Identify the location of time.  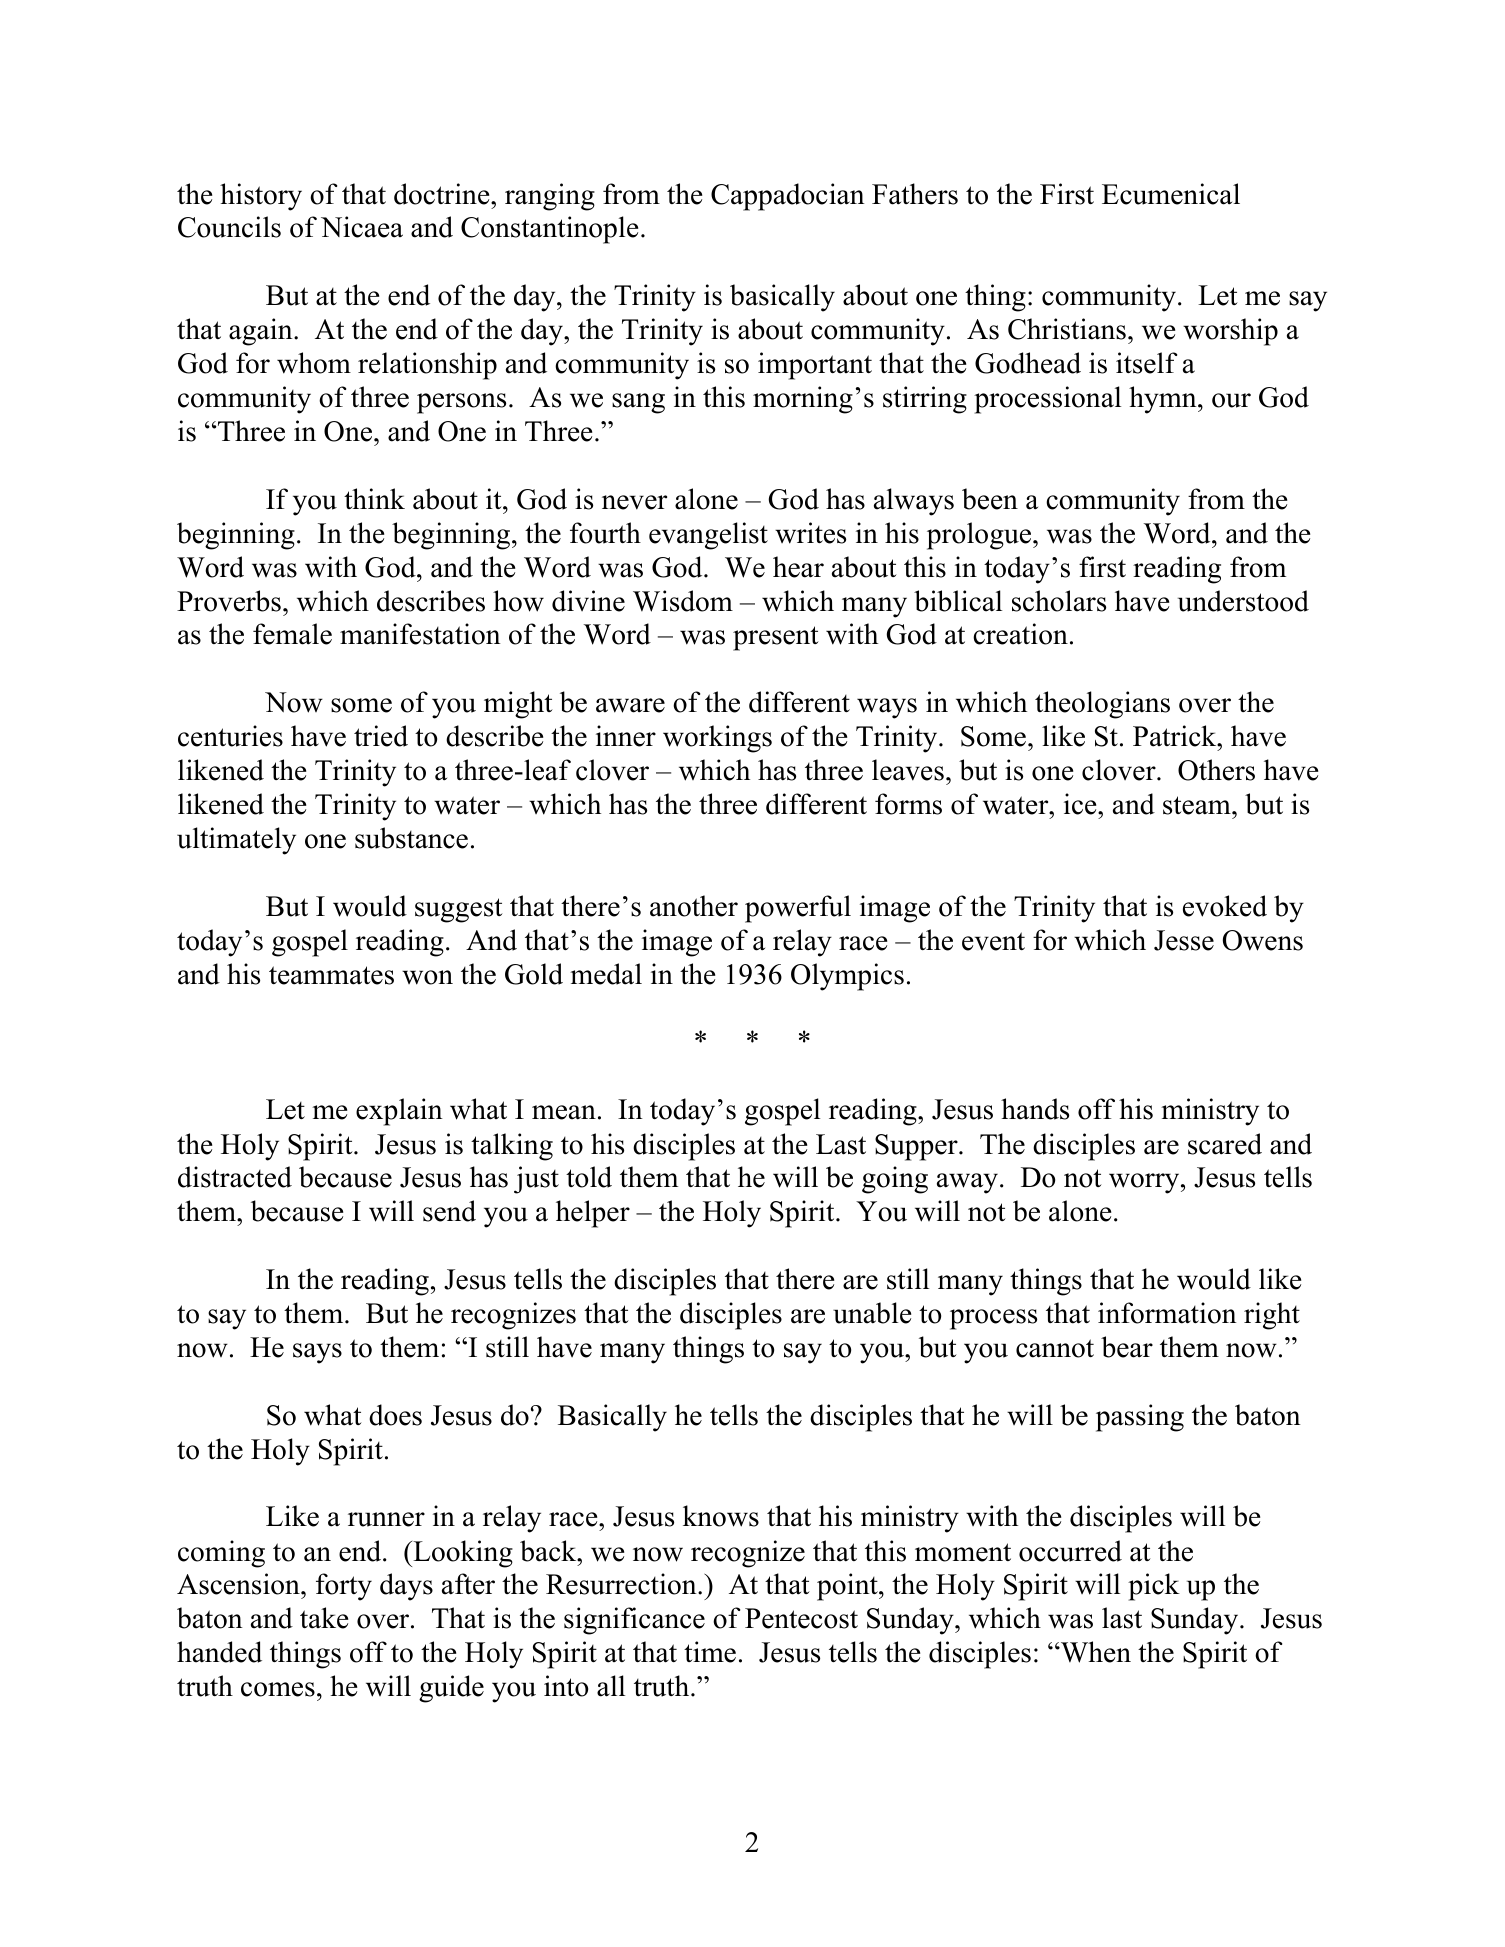
(710, 1652).
